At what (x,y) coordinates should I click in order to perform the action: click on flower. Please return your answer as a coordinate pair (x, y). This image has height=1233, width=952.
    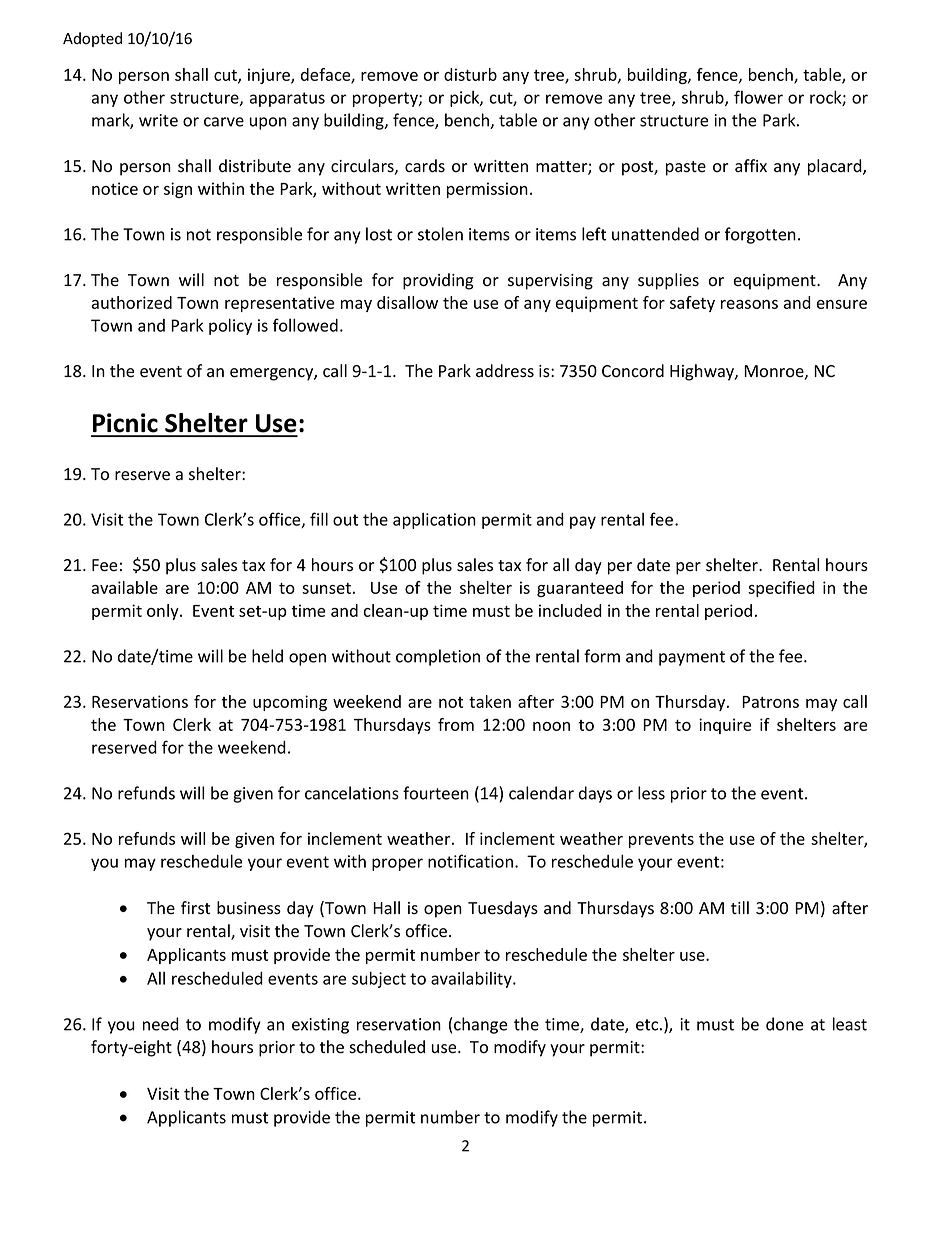
    Looking at the image, I should click on (758, 97).
